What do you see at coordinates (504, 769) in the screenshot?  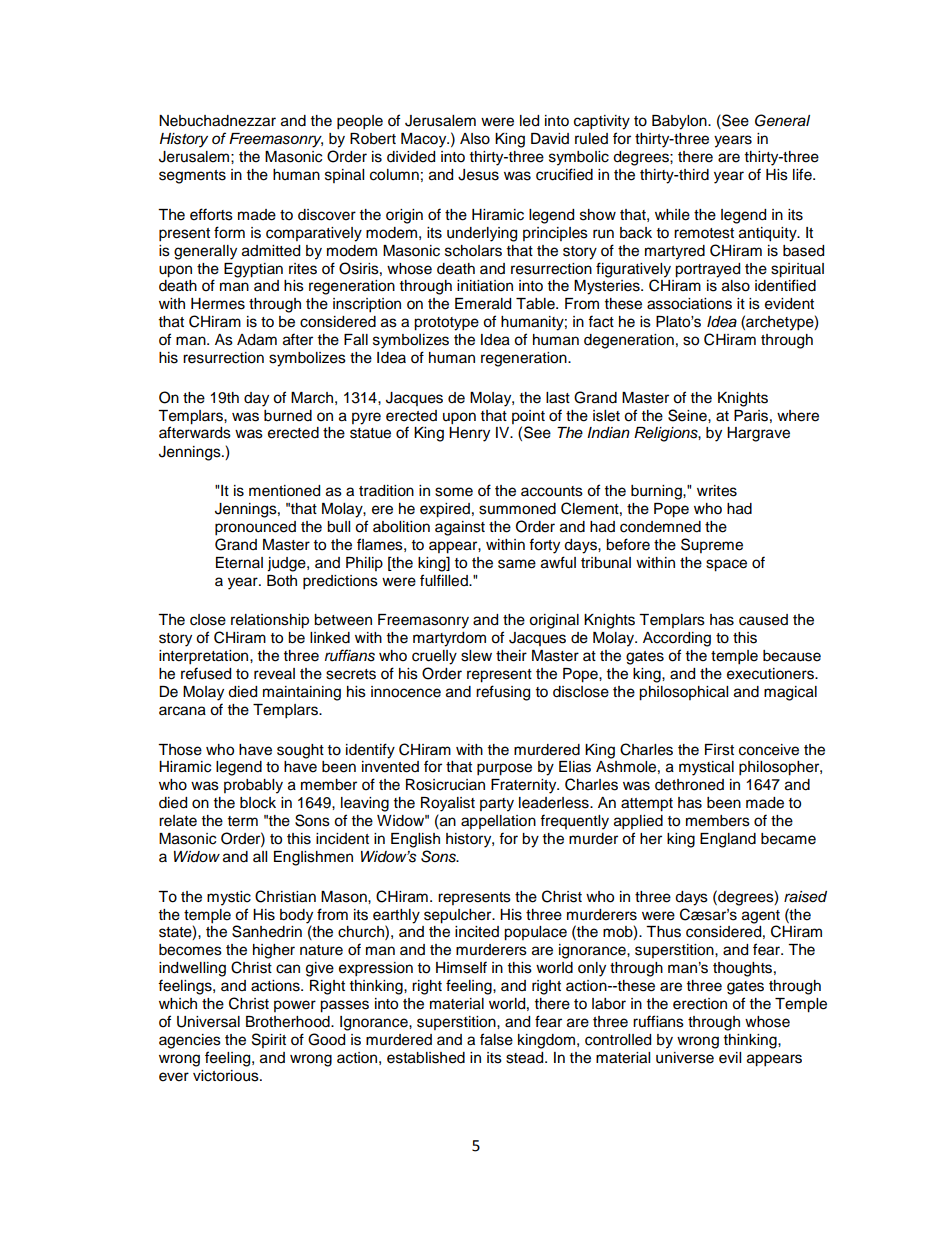 I see `purpose` at bounding box center [504, 769].
